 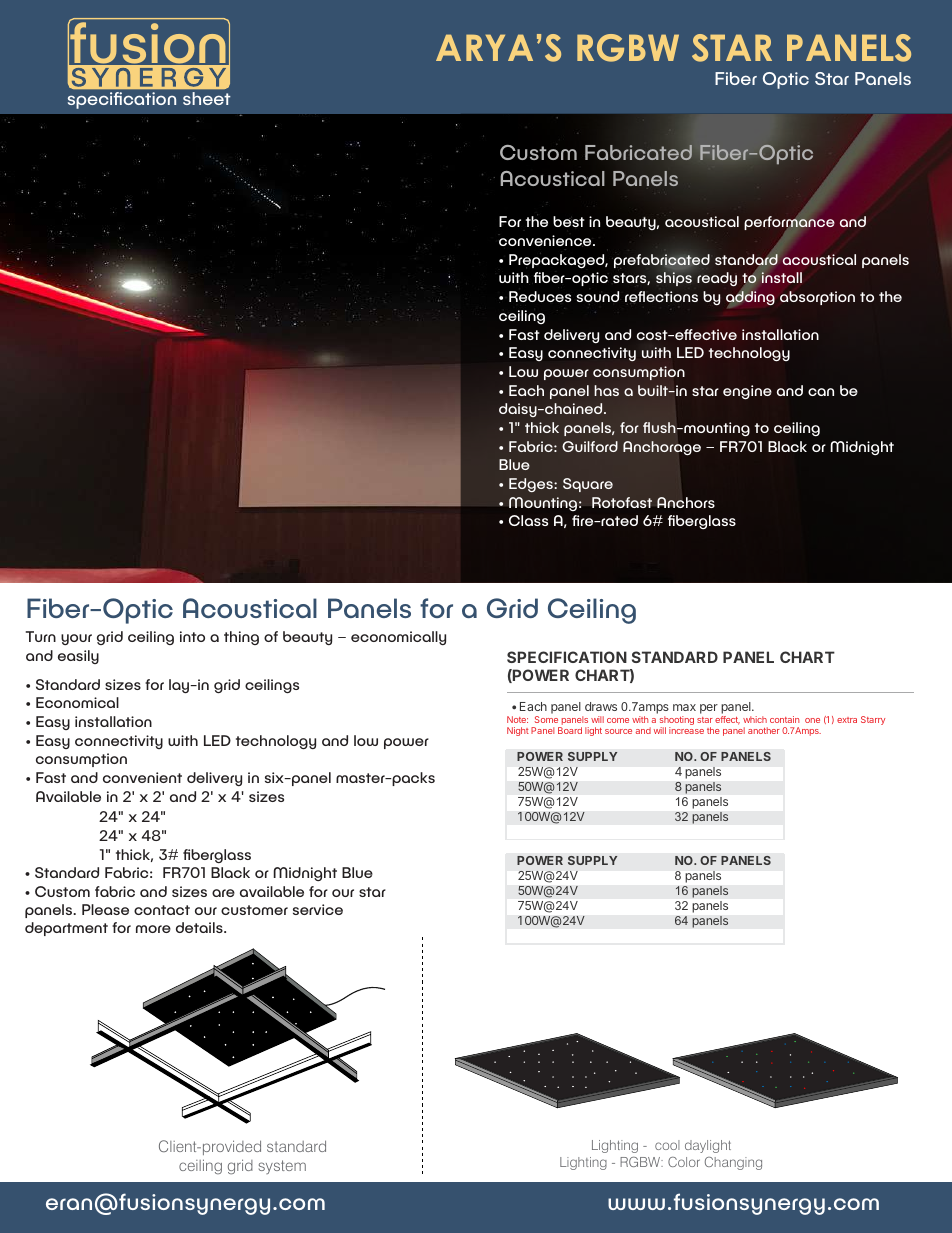 I want to click on system, so click(x=282, y=1167).
